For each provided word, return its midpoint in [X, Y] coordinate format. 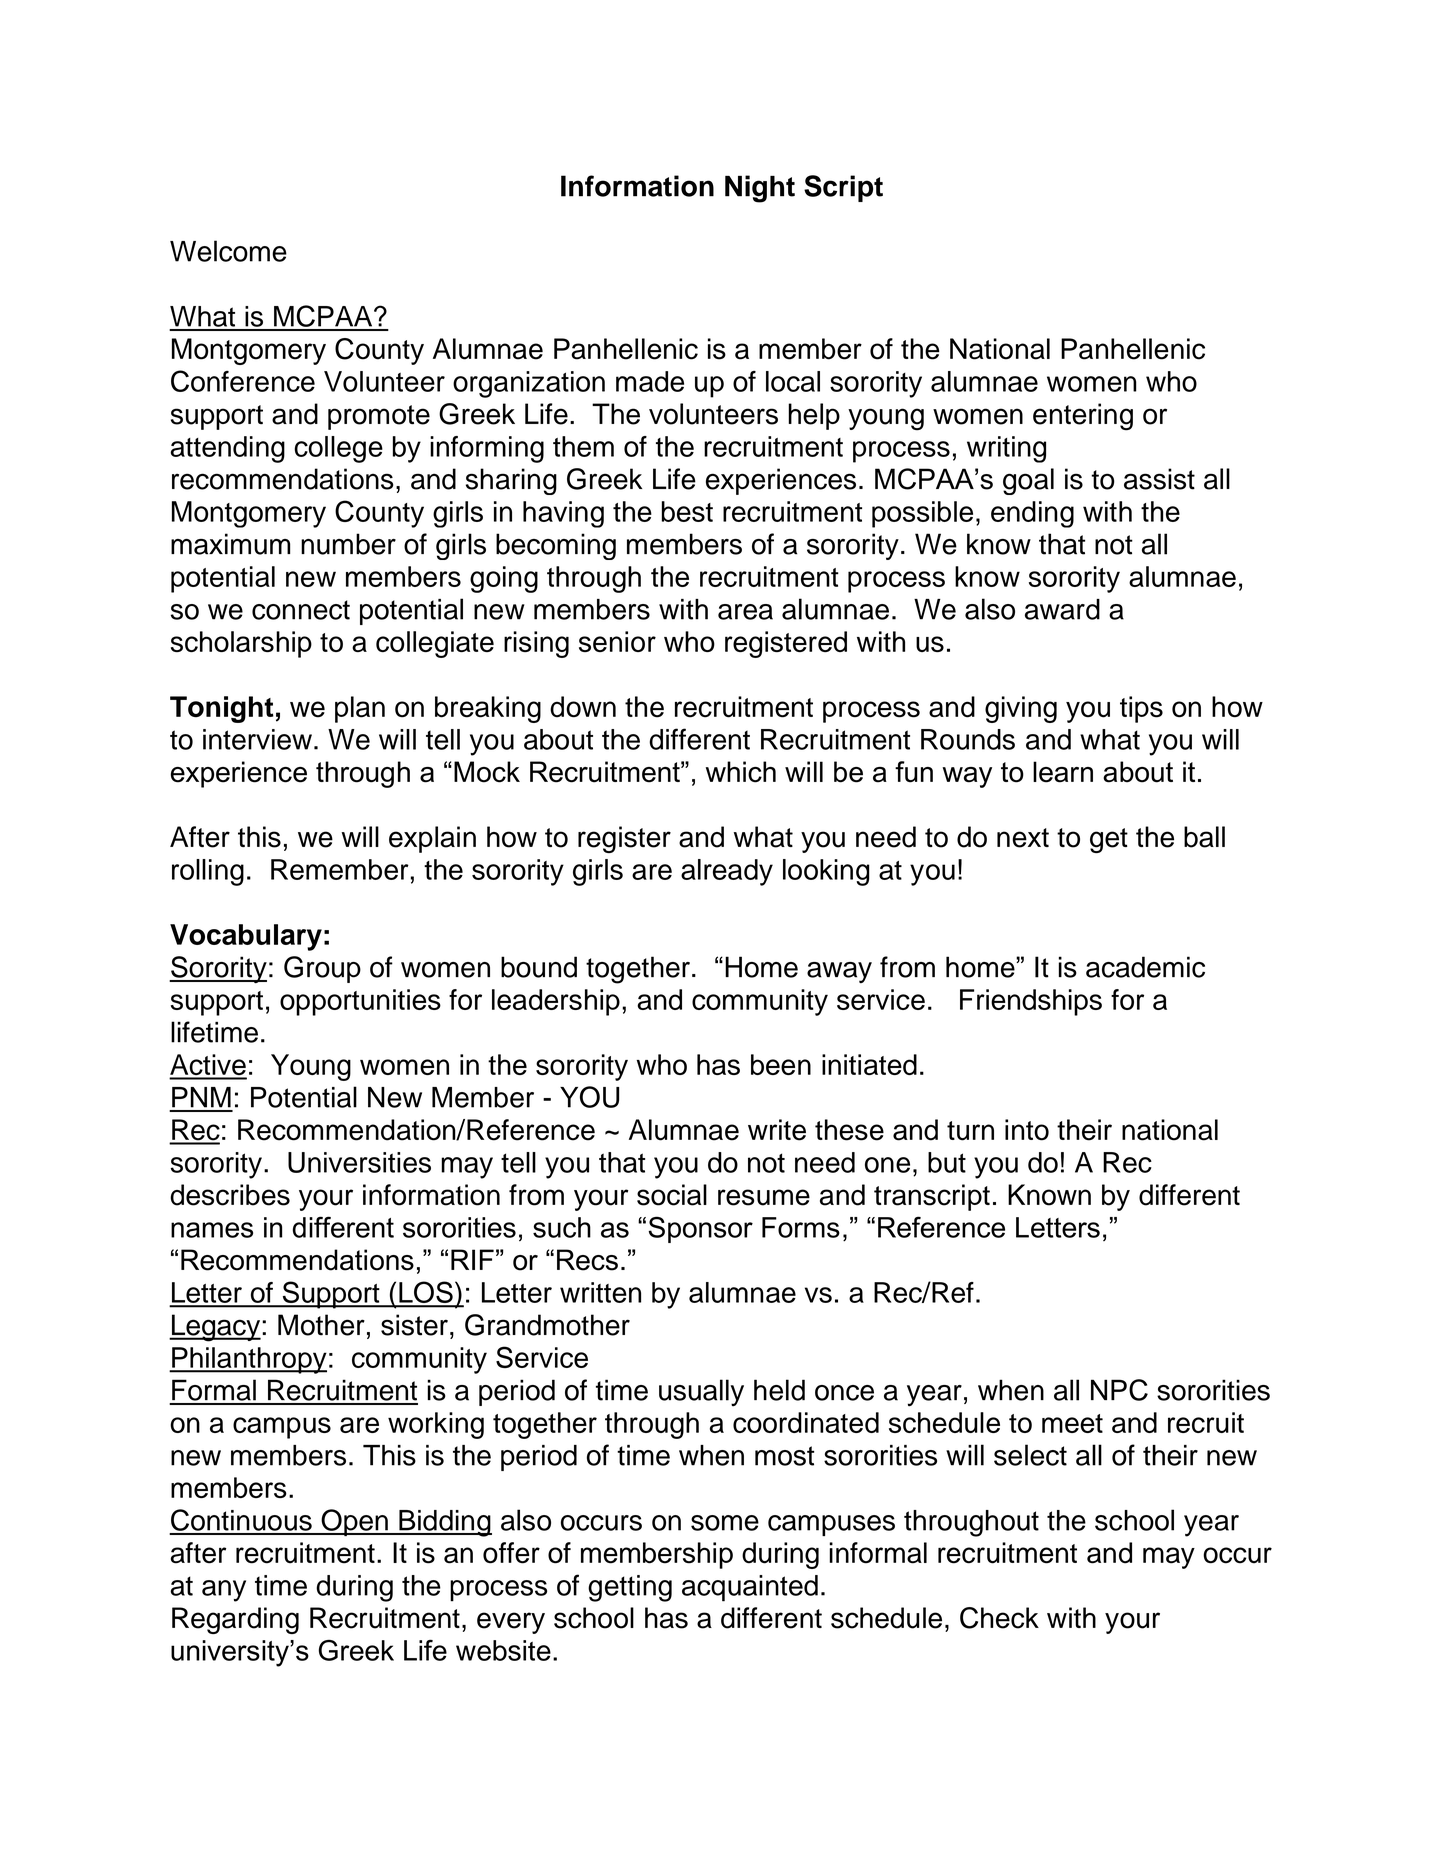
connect [301, 610]
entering [1083, 417]
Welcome [228, 251]
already [727, 872]
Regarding [235, 1620]
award [1062, 609]
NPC [1119, 1390]
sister [414, 1325]
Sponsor [700, 1229]
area [745, 612]
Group [322, 969]
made [650, 381]
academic [1145, 967]
